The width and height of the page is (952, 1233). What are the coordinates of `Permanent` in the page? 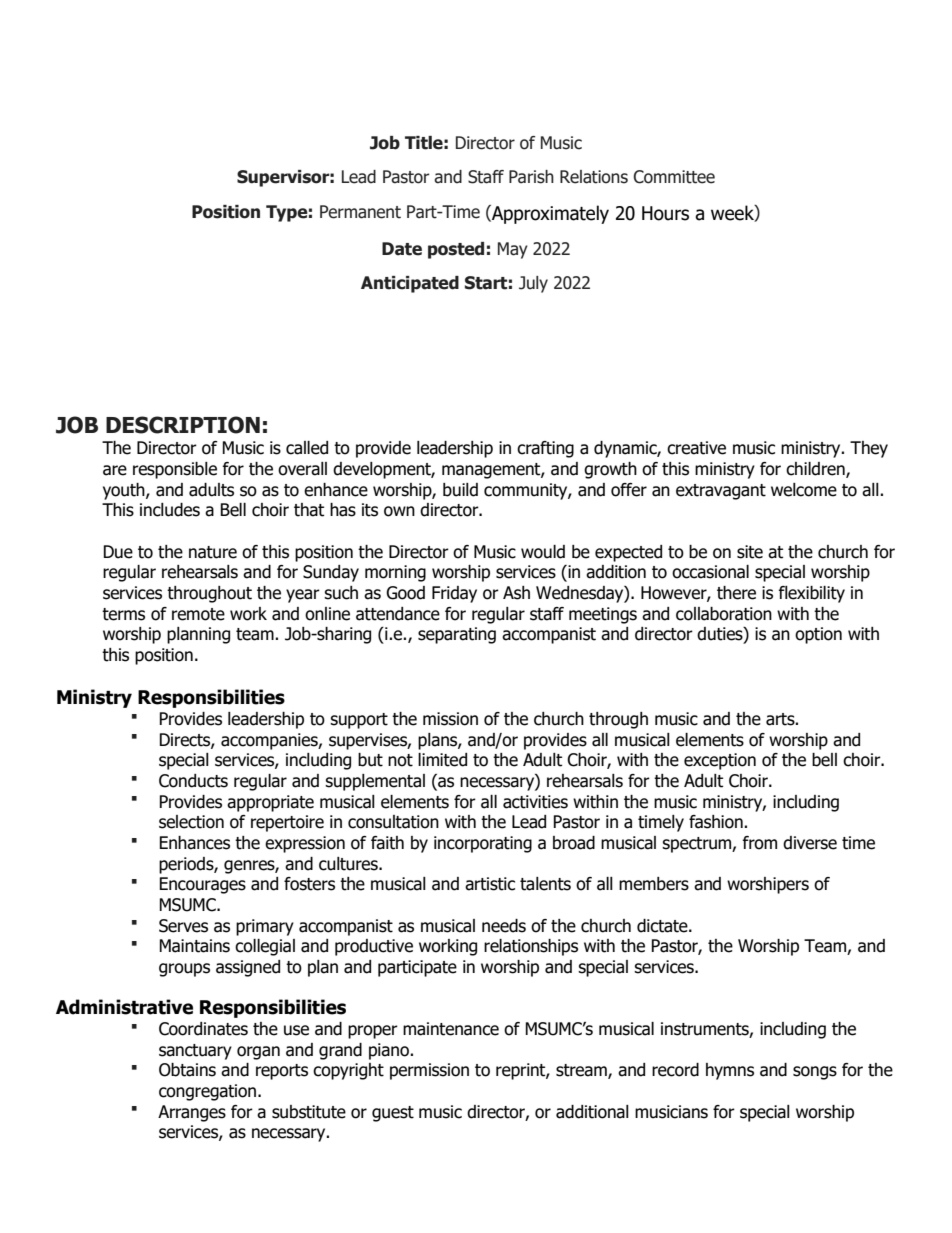 It's located at (360, 212).
